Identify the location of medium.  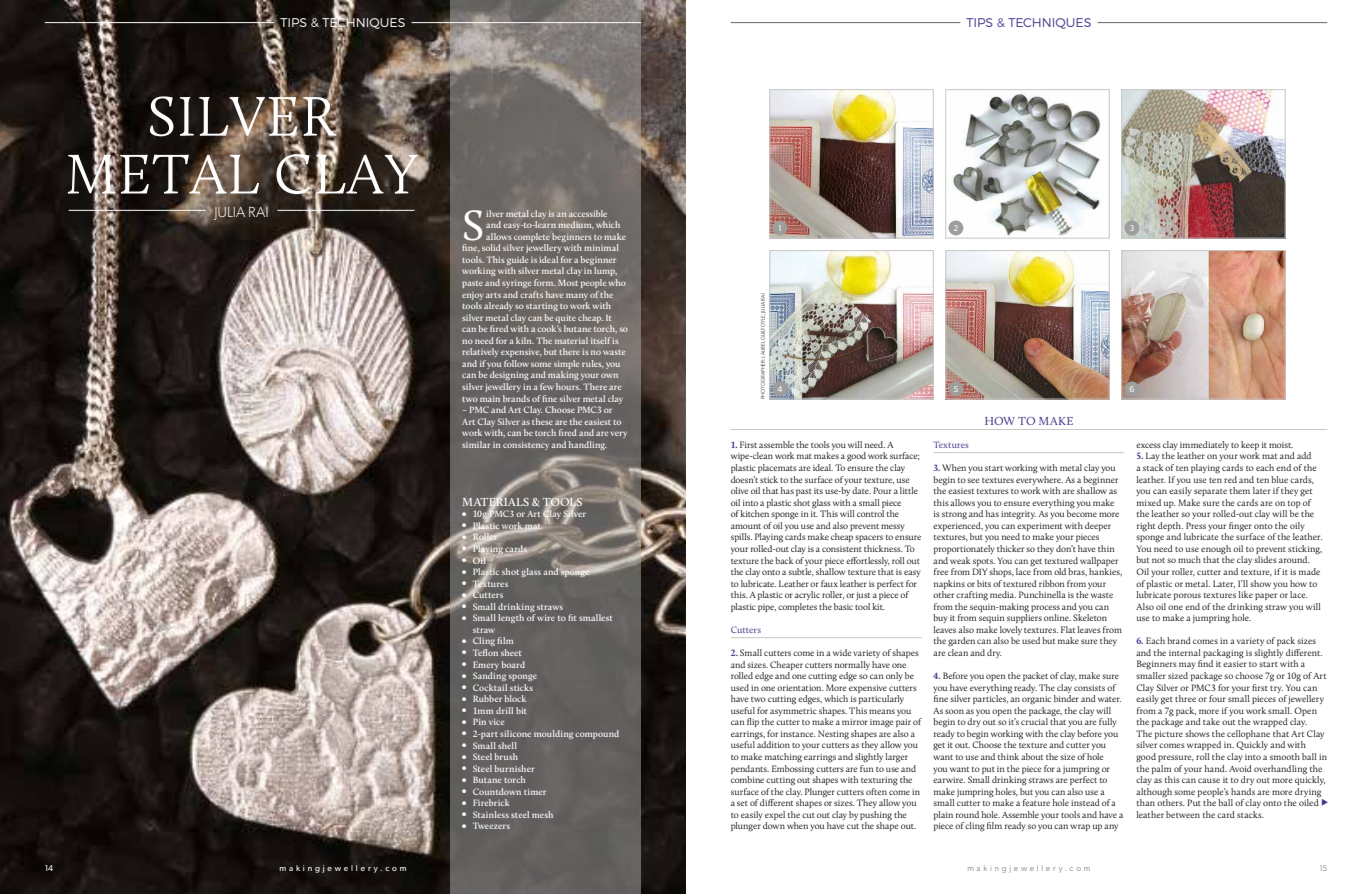
(575, 224).
